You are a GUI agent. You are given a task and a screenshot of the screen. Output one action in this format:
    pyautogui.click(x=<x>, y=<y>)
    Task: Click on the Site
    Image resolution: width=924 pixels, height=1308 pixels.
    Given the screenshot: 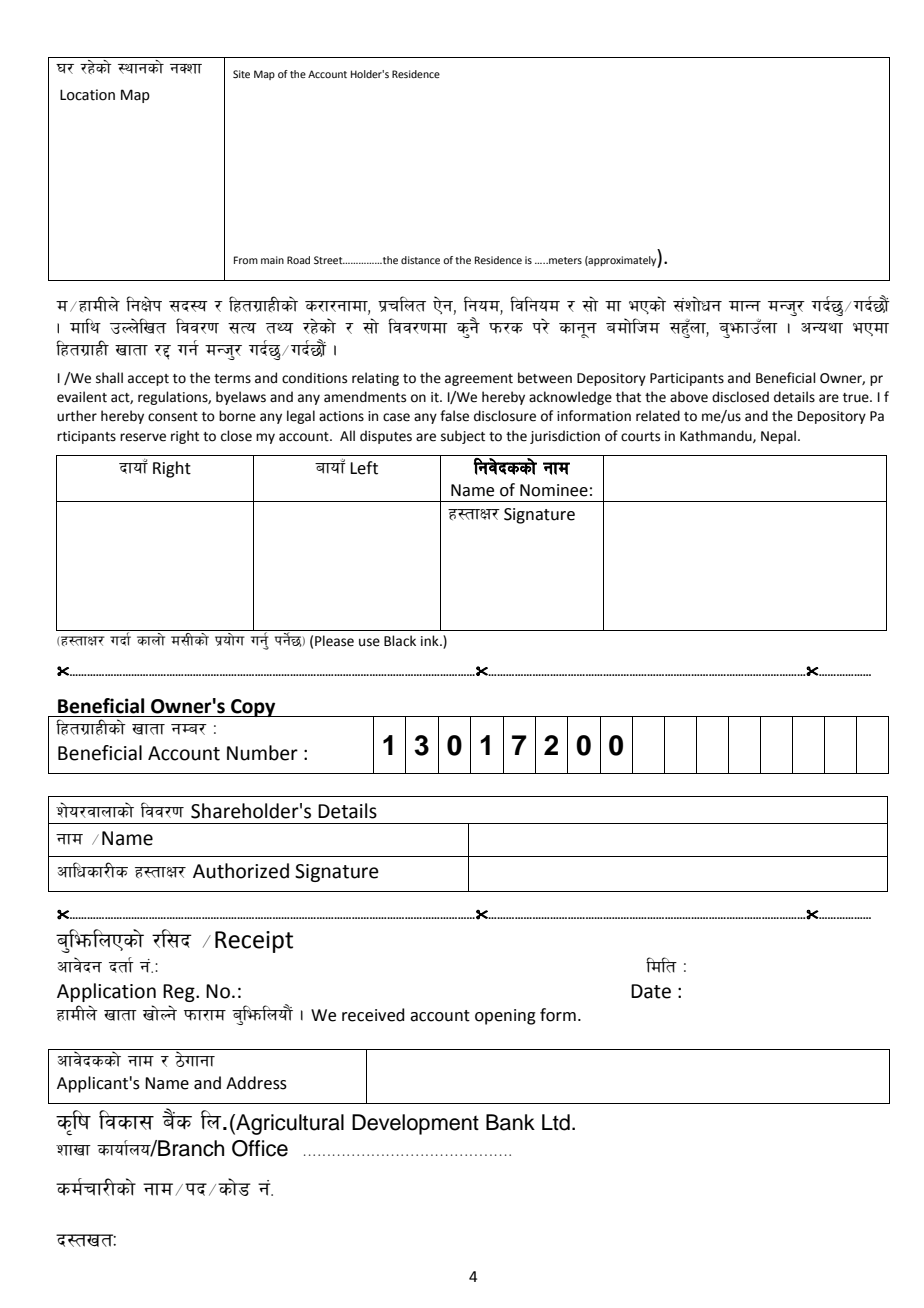 What is the action you would take?
    pyautogui.click(x=241, y=74)
